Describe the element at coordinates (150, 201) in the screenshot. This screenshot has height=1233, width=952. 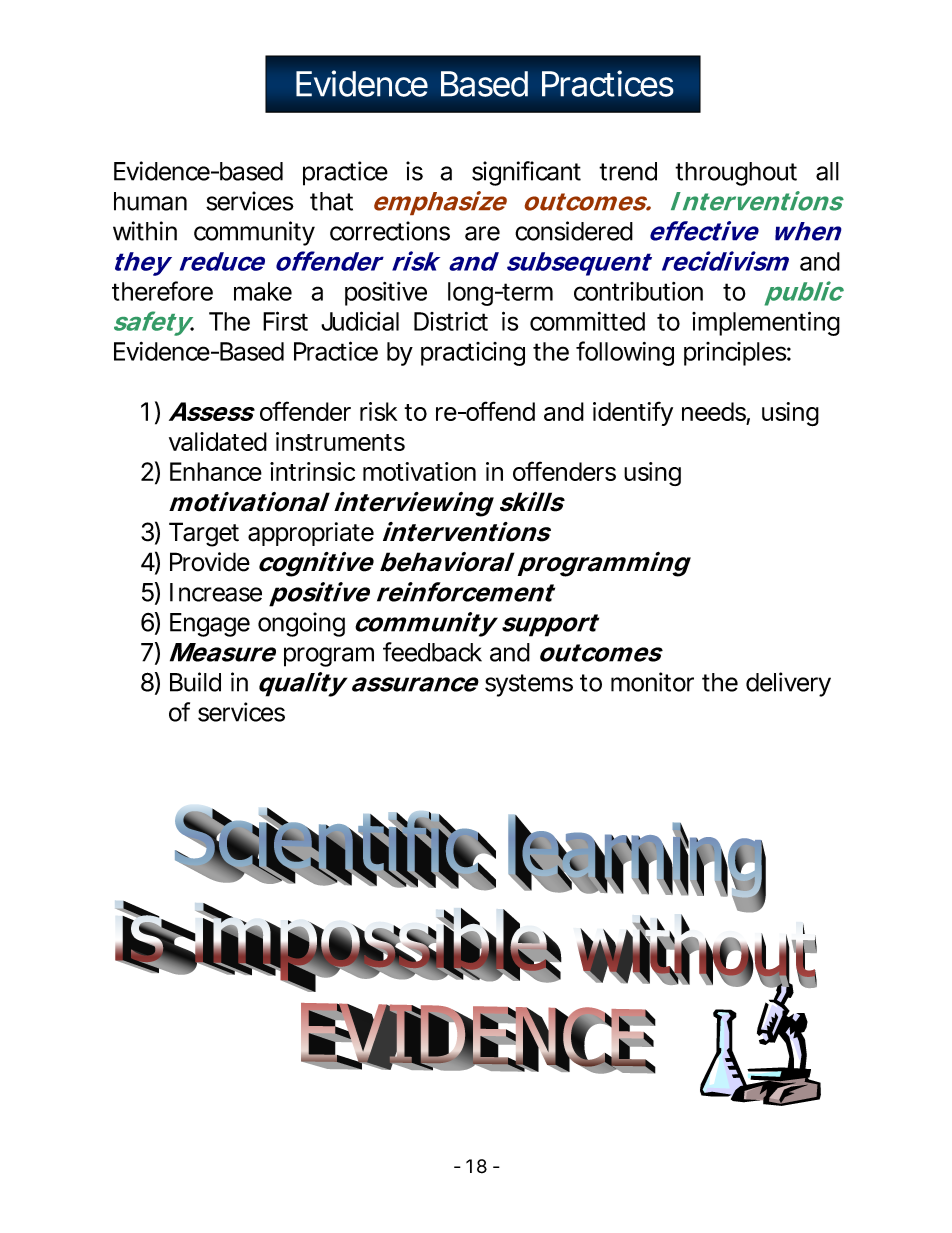
I see `human` at that location.
